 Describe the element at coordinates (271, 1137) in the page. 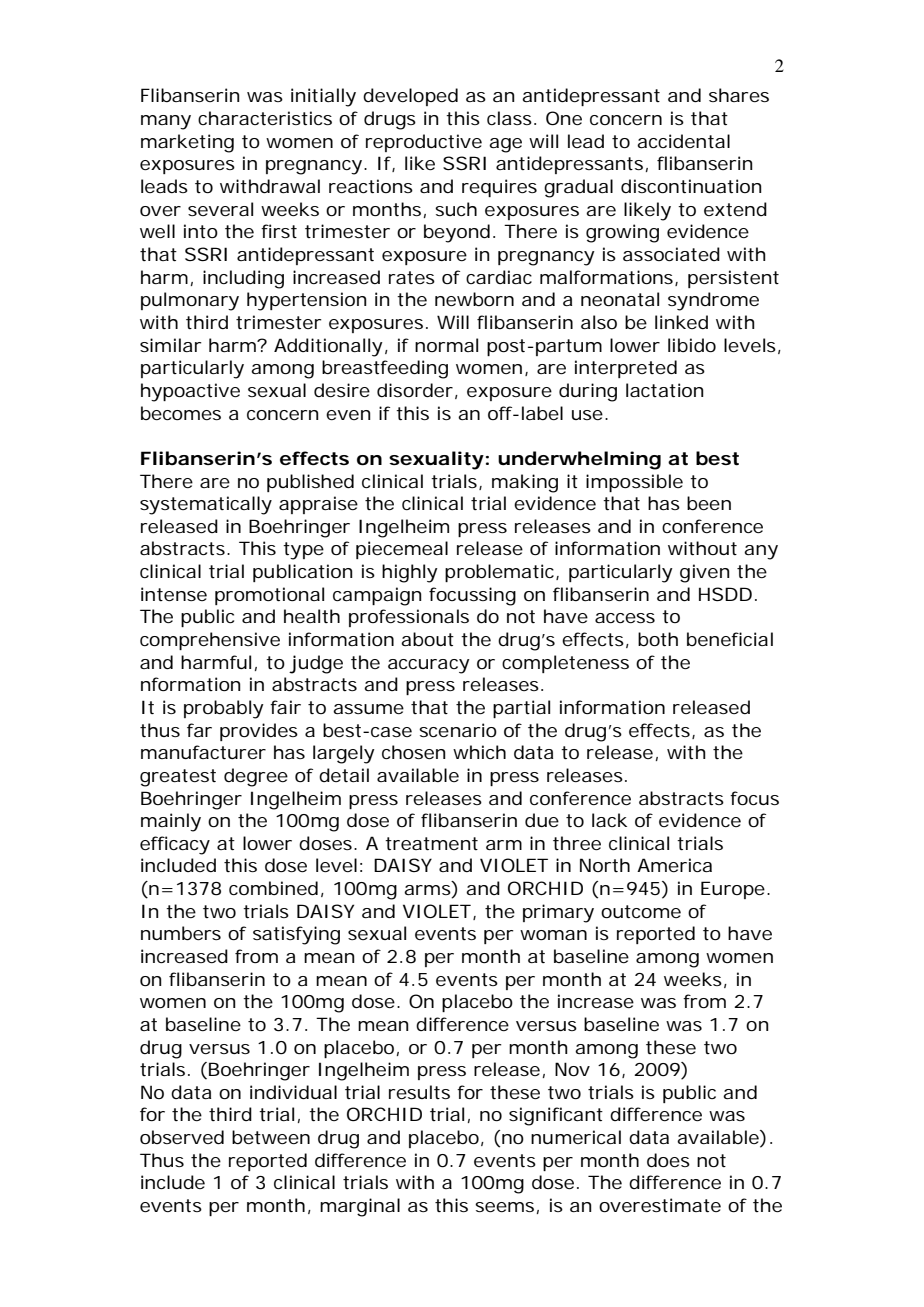

I see `between` at that location.
